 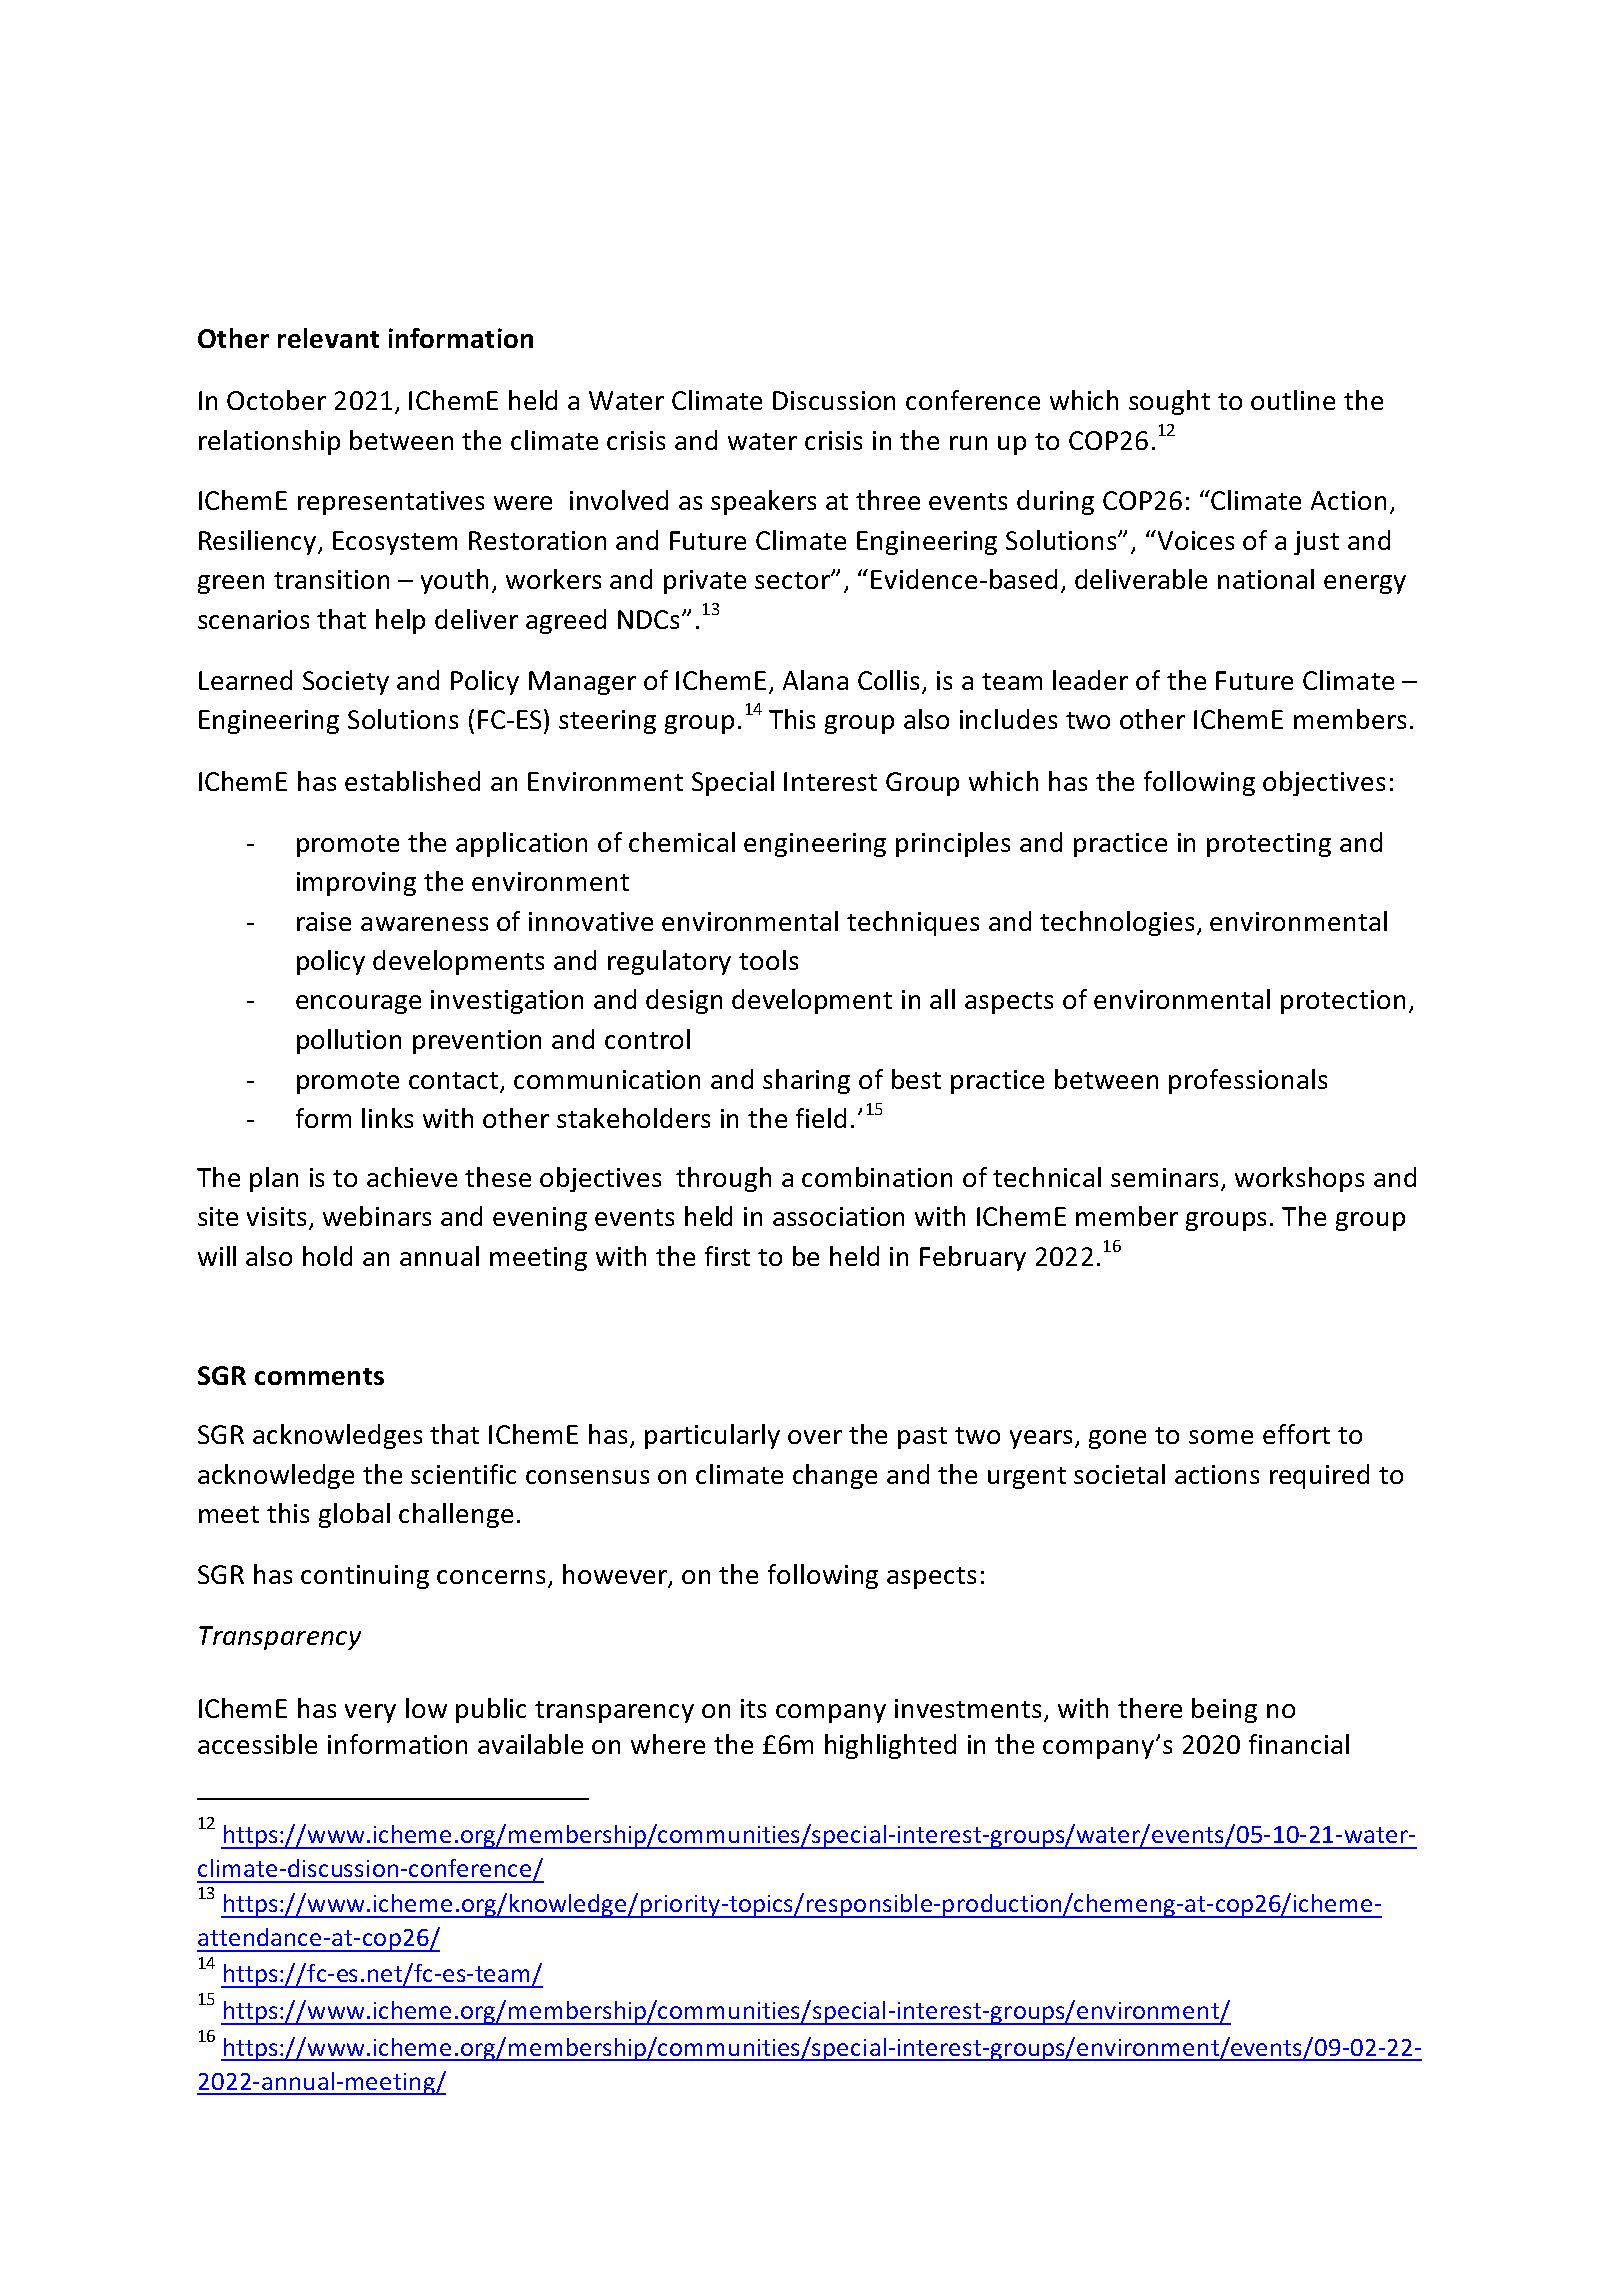 I want to click on being, so click(x=1224, y=1710).
